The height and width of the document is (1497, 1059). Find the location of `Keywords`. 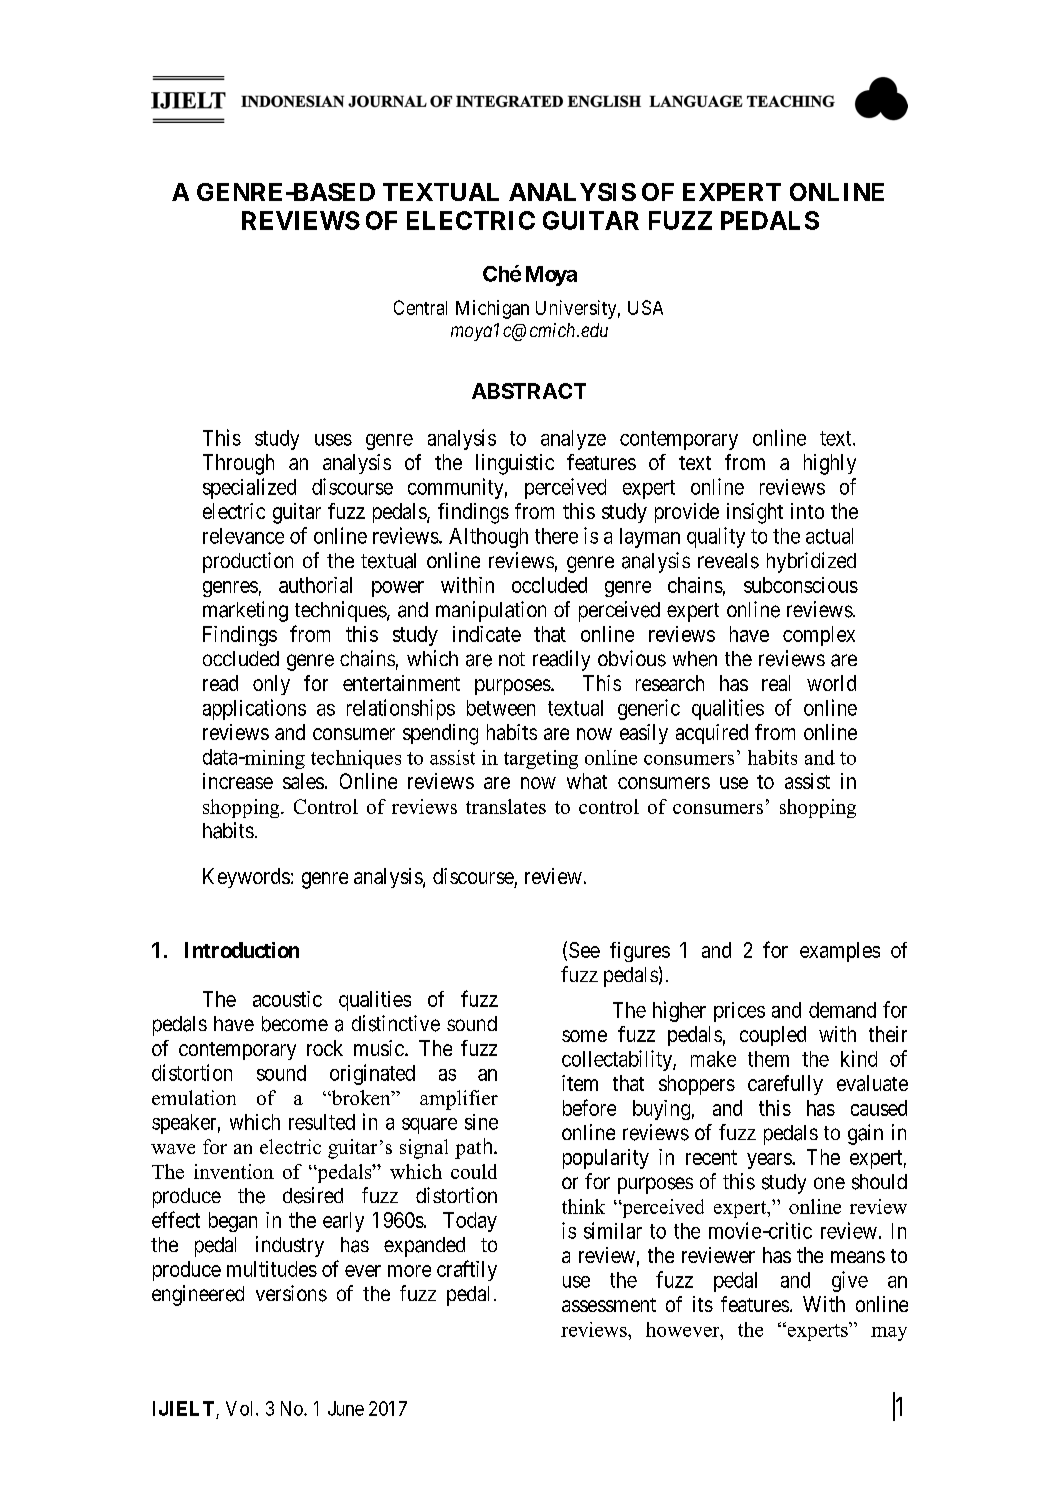

Keywords is located at coordinates (246, 878).
